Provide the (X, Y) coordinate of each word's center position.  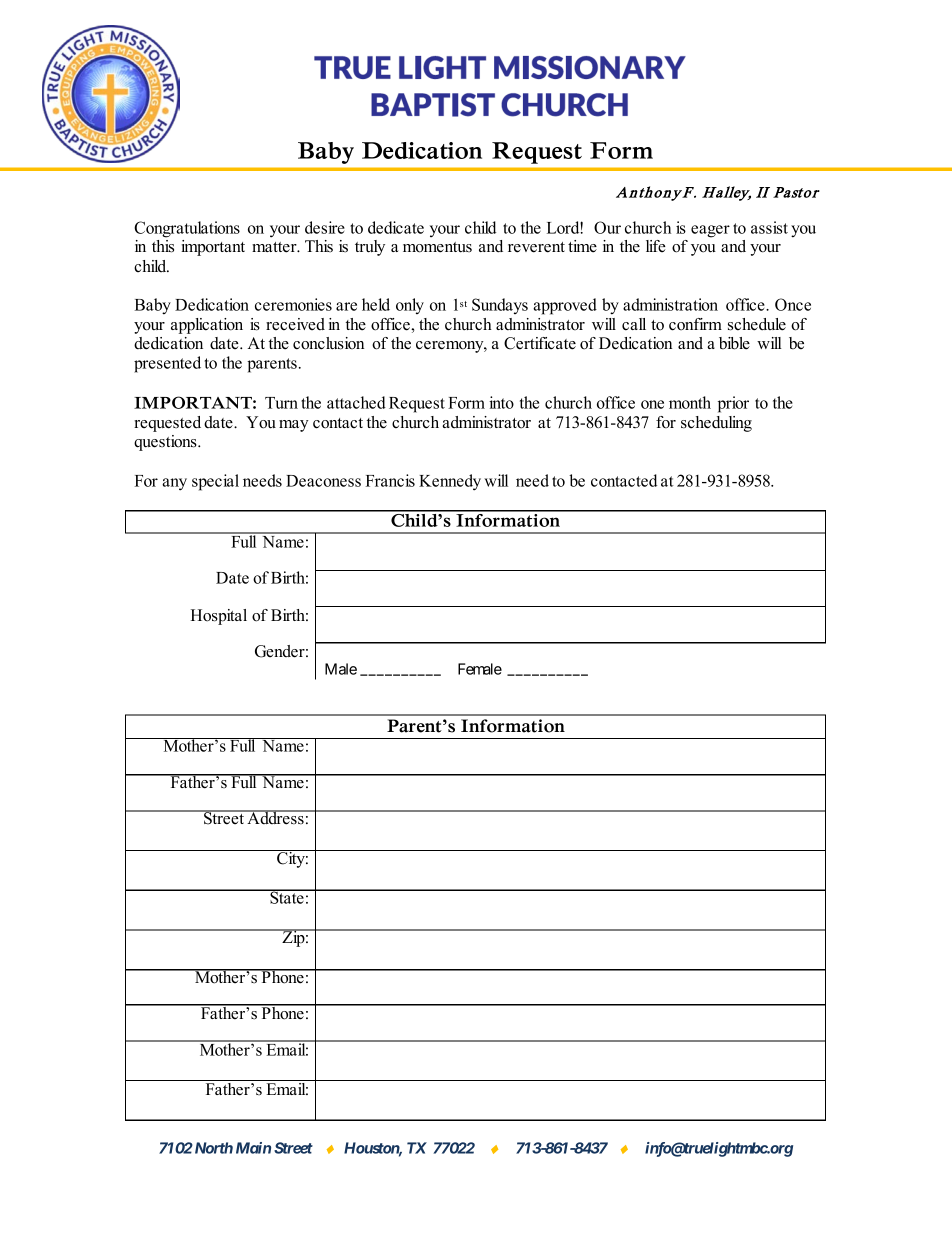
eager (710, 231)
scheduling (716, 424)
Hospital (219, 617)
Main (253, 1148)
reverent (536, 247)
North (212, 1148)
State (287, 896)
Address (275, 817)
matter (275, 247)
